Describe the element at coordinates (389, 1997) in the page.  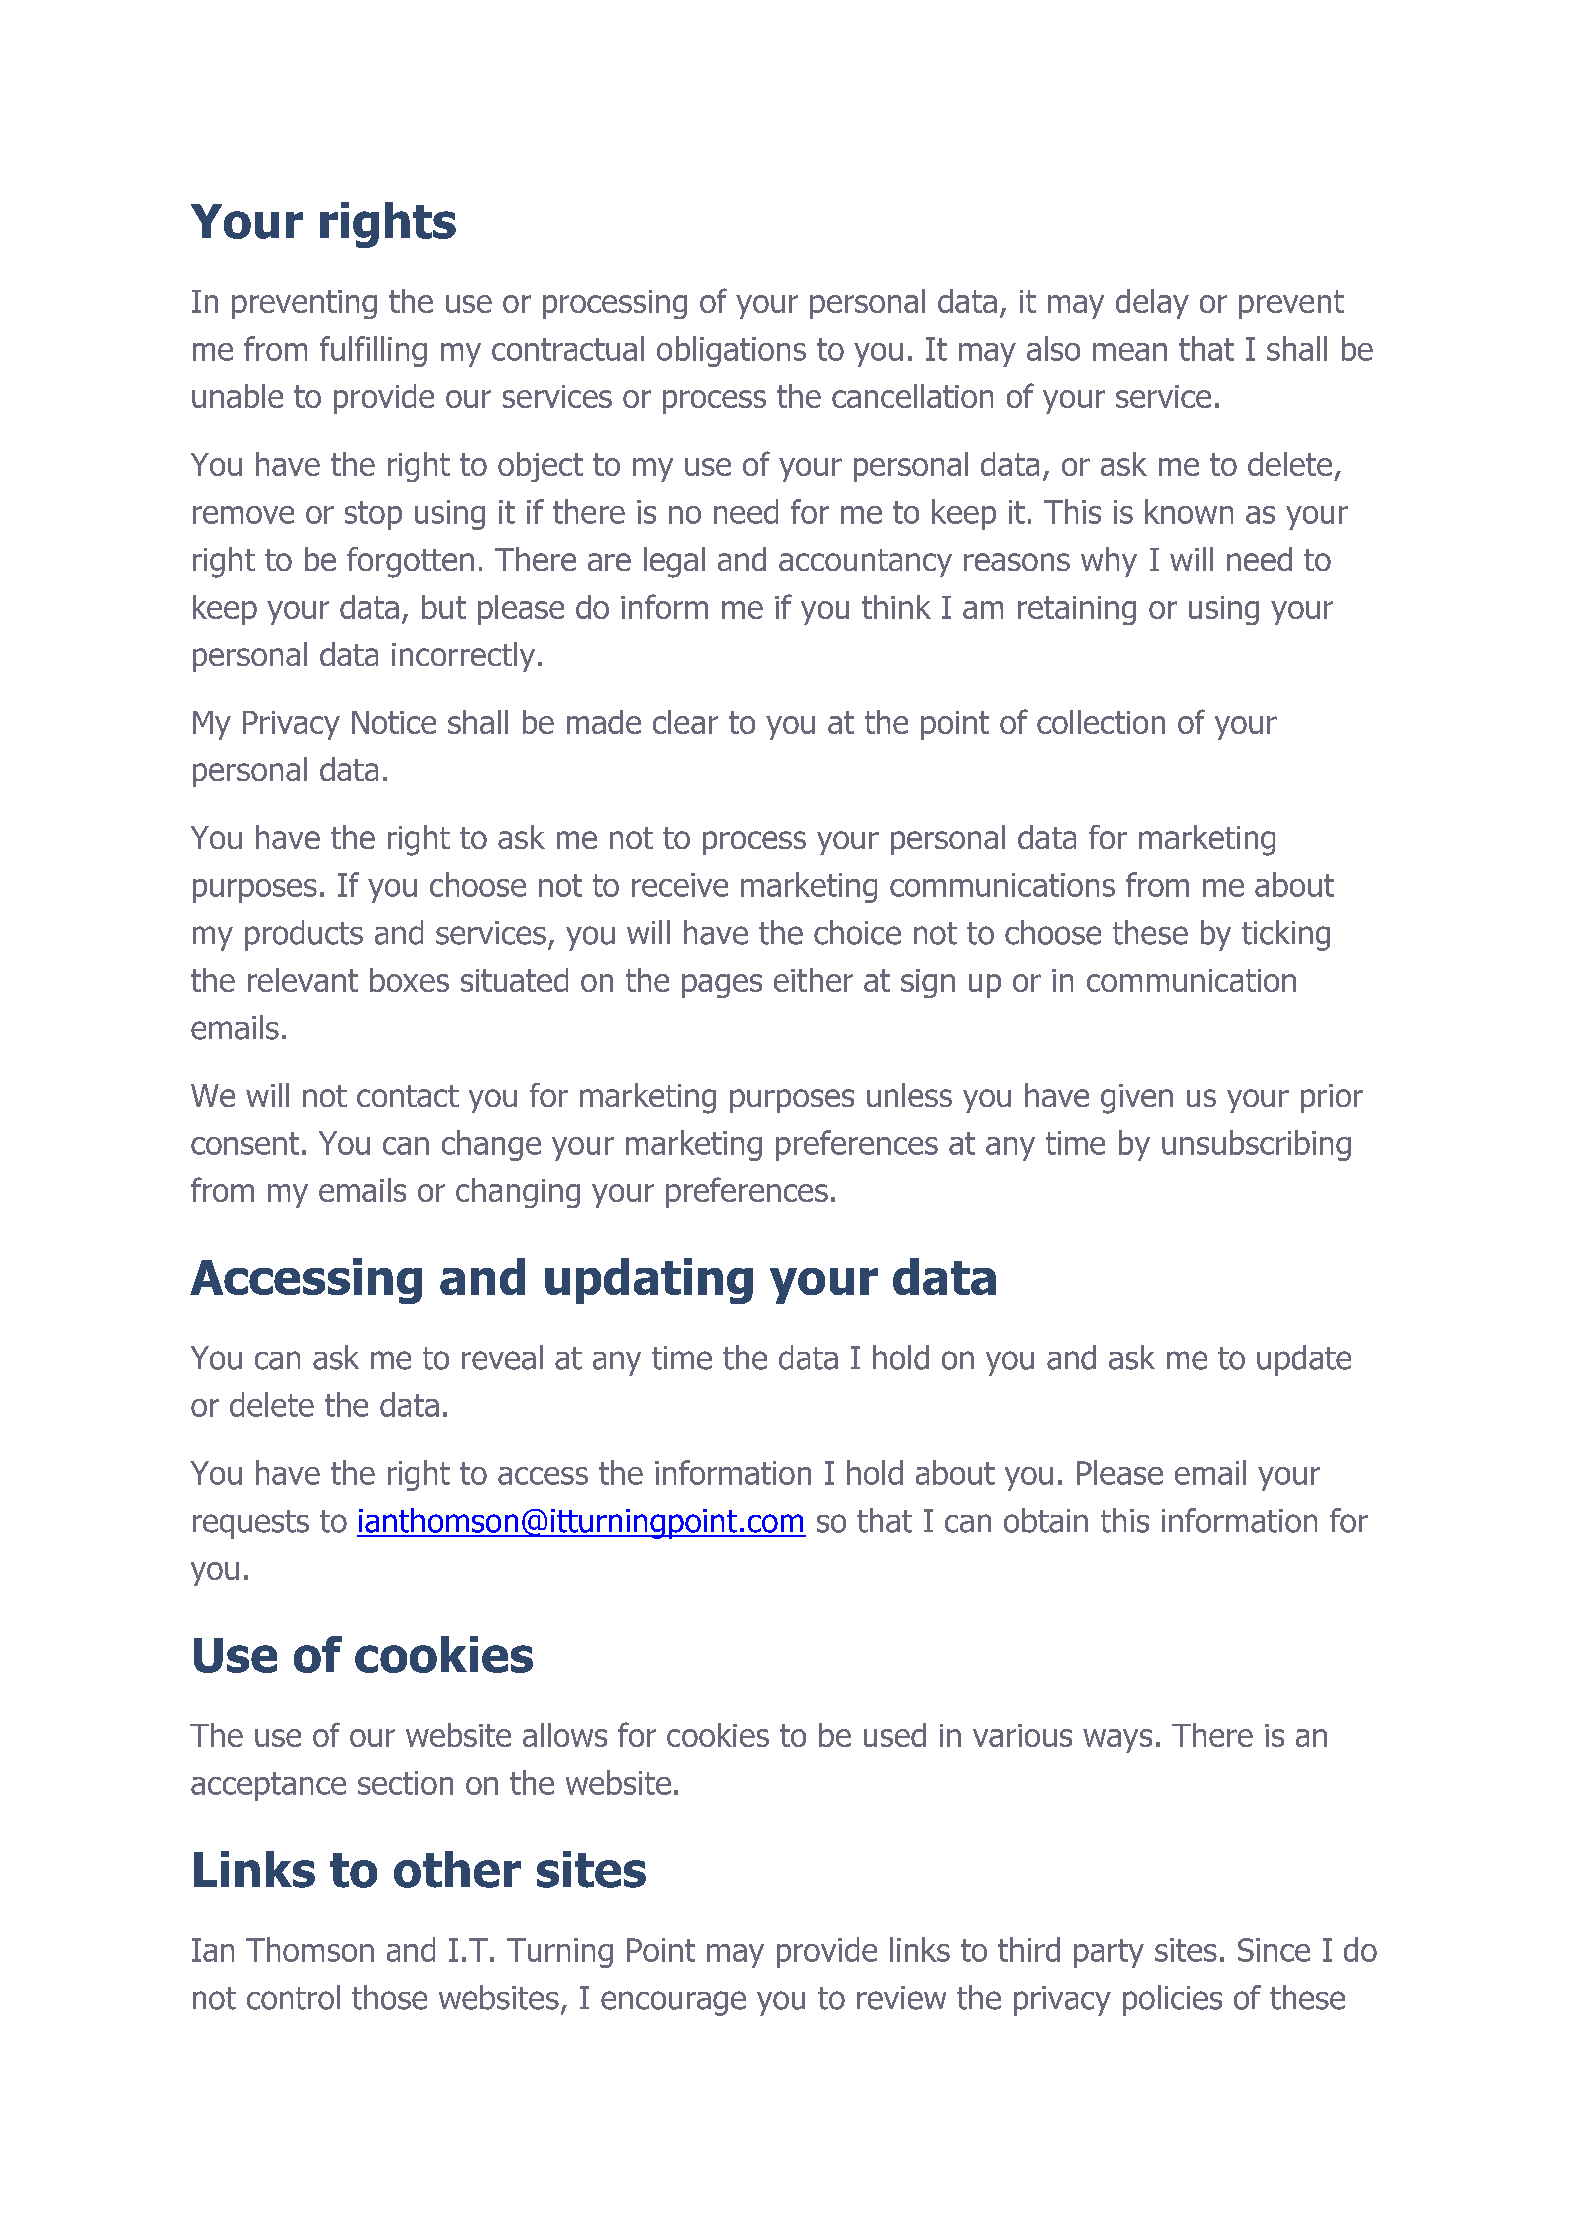
I see `those` at that location.
